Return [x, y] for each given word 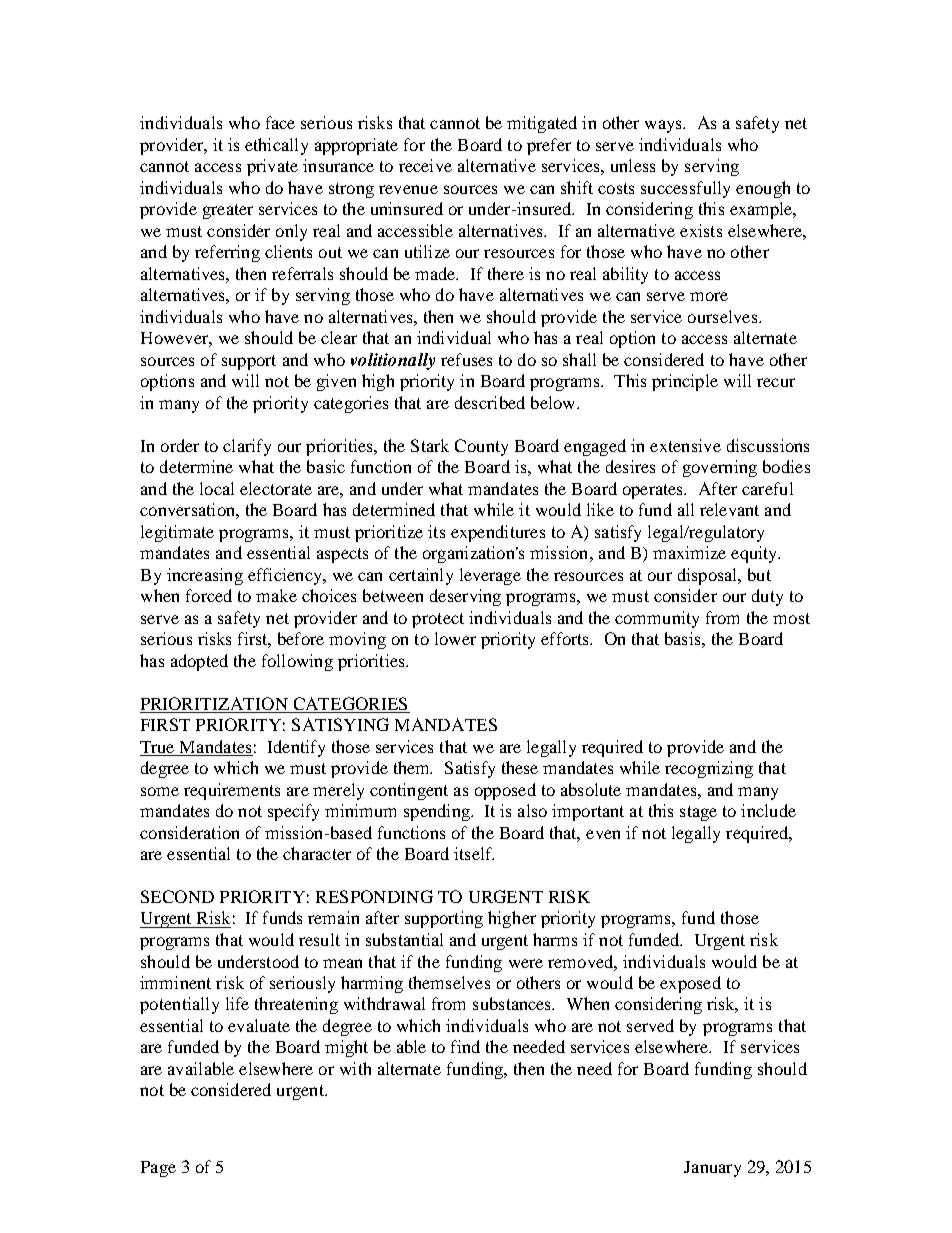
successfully [685, 189]
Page [158, 1169]
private [272, 167]
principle [685, 382]
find [465, 1046]
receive [425, 165]
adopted [199, 662]
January [712, 1169]
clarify [247, 447]
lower [455, 638]
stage [698, 813]
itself [474, 853]
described [490, 402]
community [657, 619]
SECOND [177, 896]
